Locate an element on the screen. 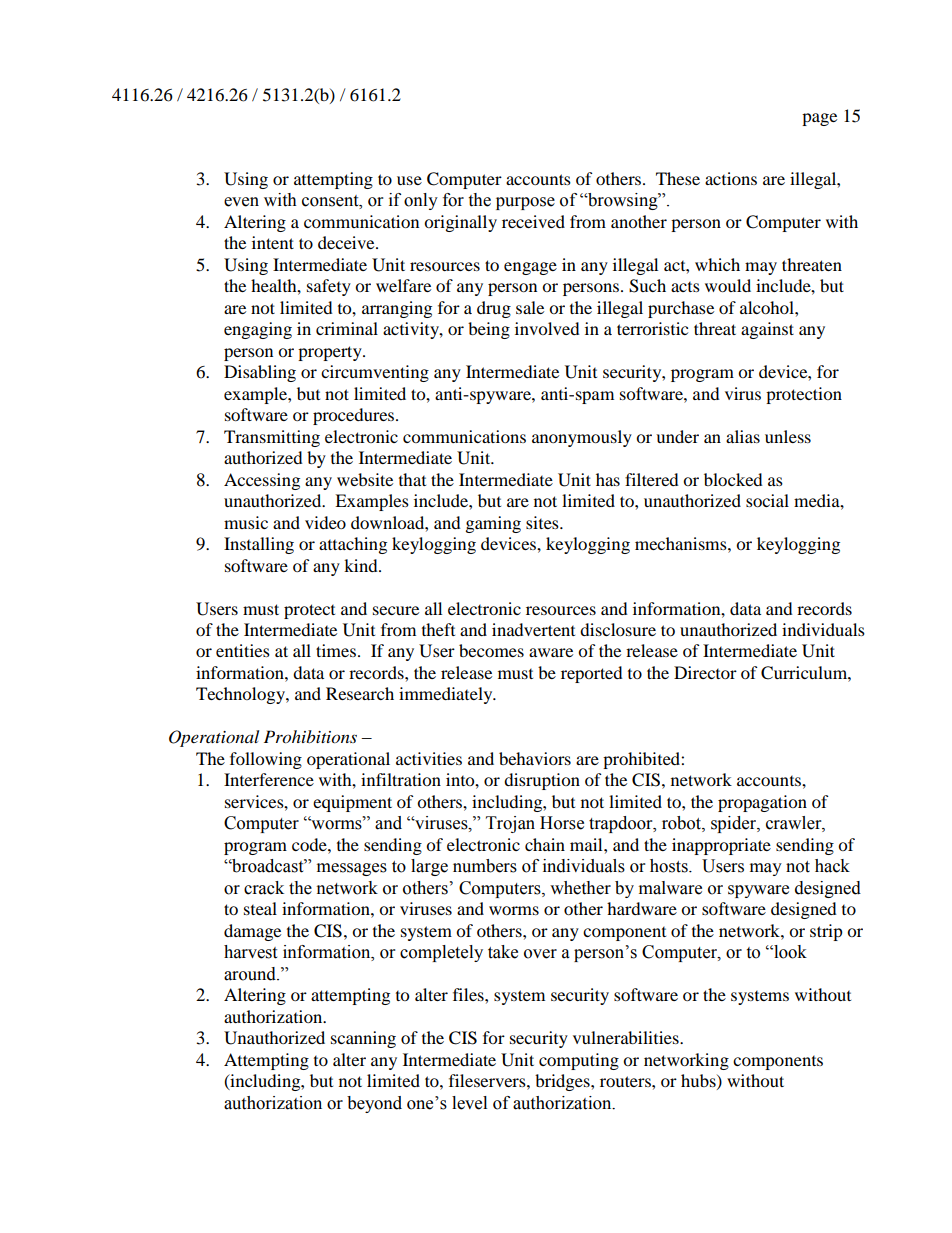 This screenshot has height=1233, width=952. Prohibitions is located at coordinates (310, 737).
